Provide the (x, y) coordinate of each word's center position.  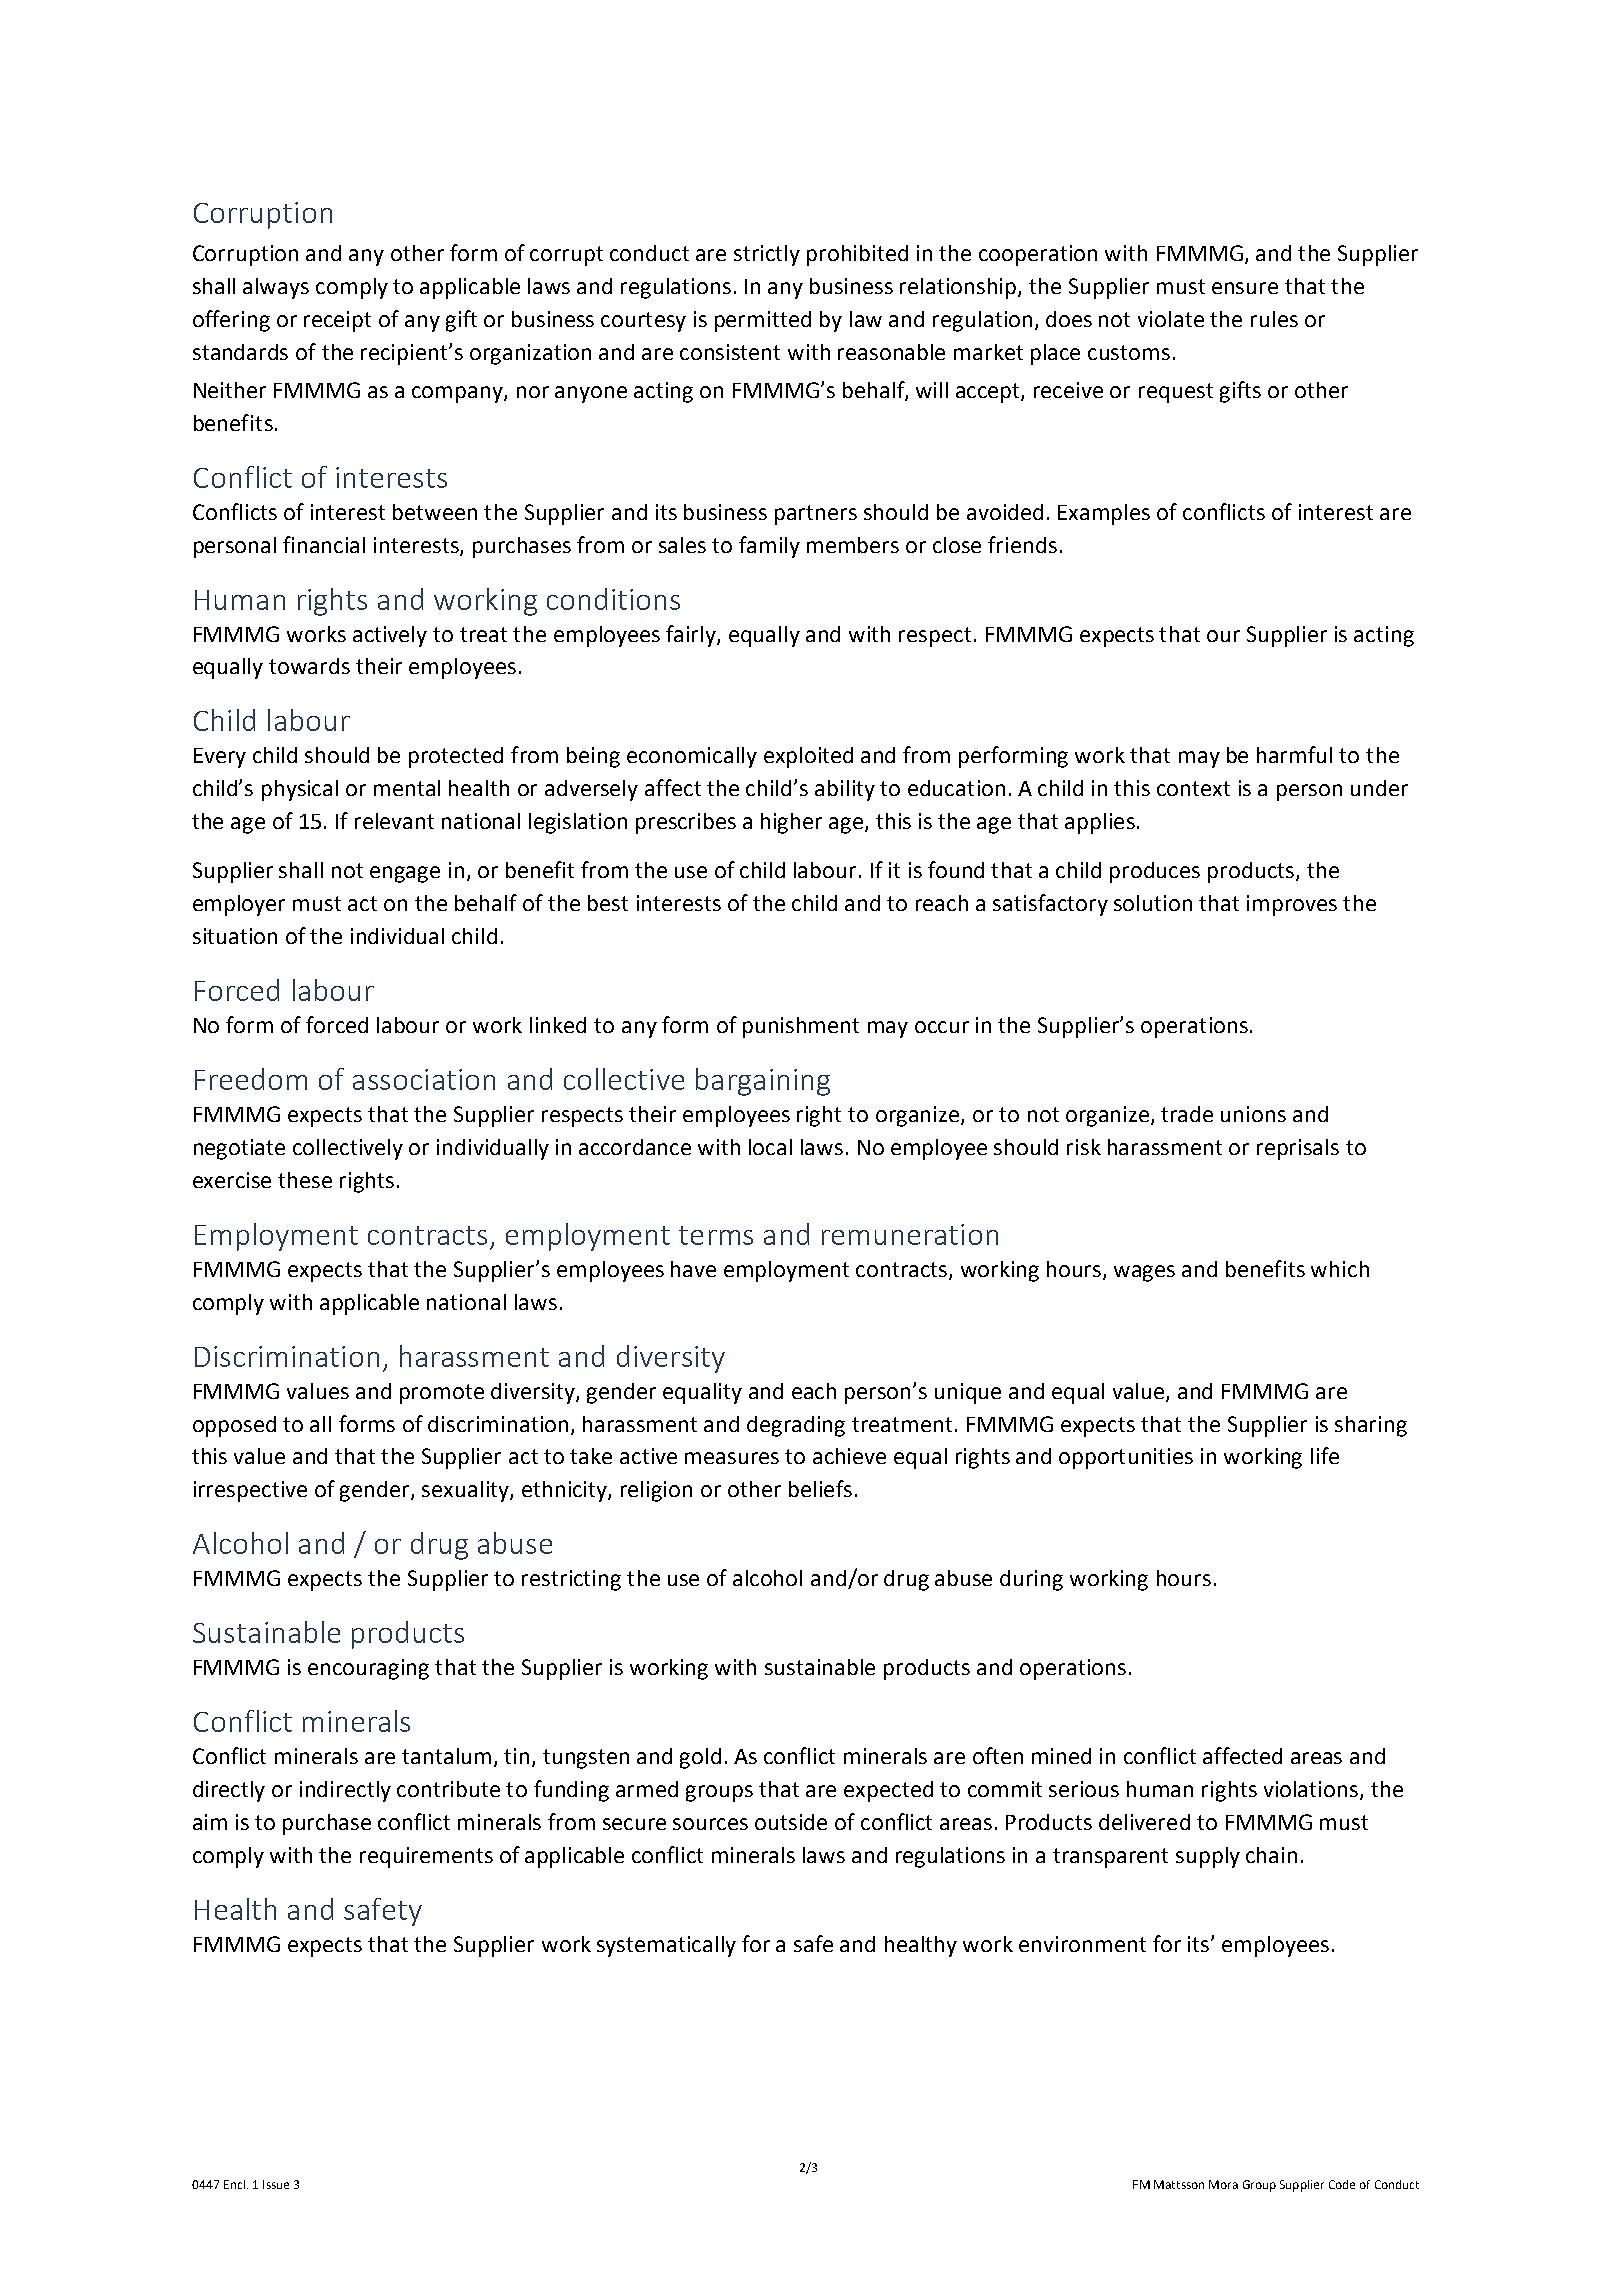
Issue (276, 2184)
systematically (666, 1946)
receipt (337, 321)
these (305, 1180)
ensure (1245, 288)
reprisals (1298, 1149)
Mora (1223, 2184)
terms (716, 1235)
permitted (763, 321)
